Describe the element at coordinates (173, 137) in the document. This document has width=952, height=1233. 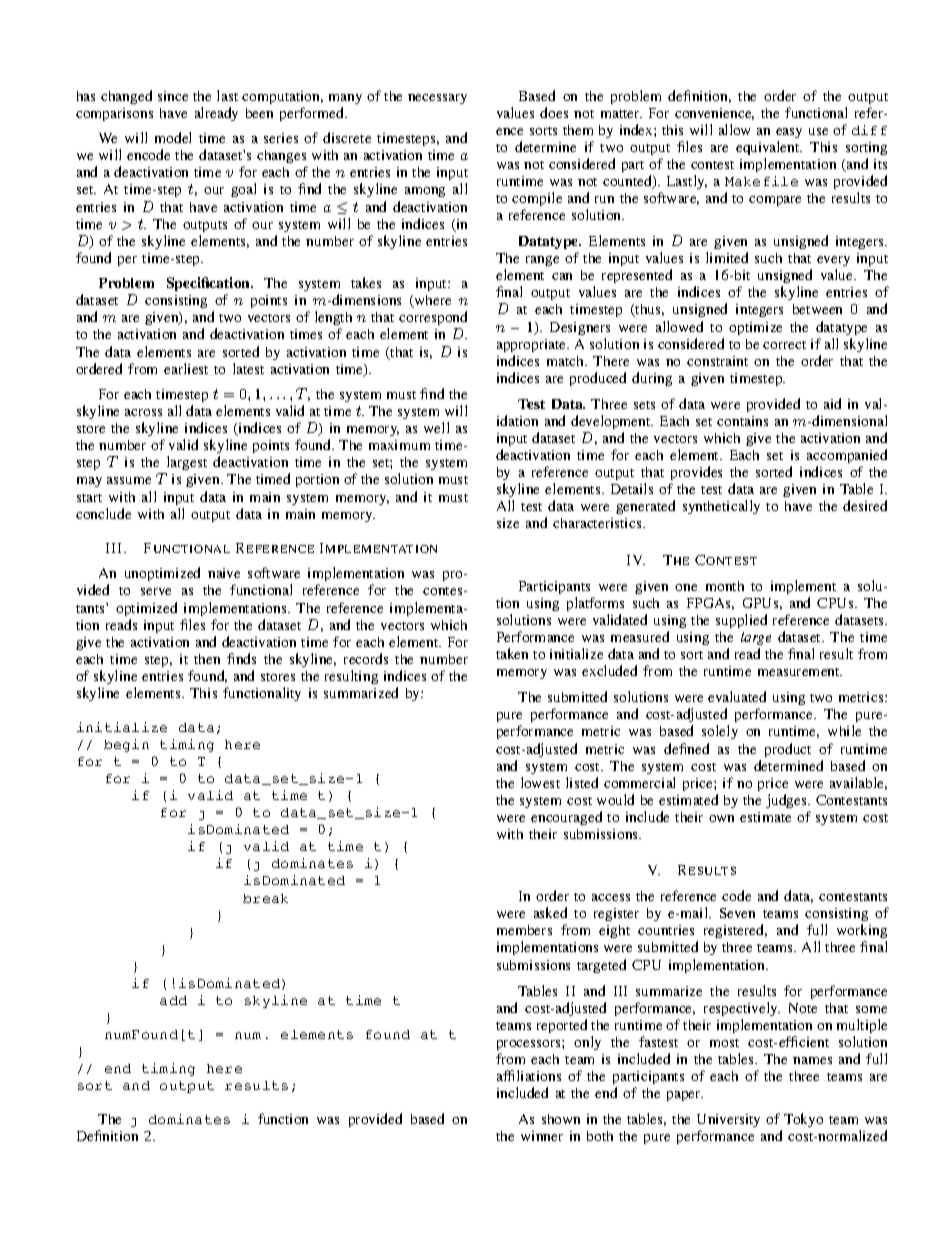
I see `model` at that location.
